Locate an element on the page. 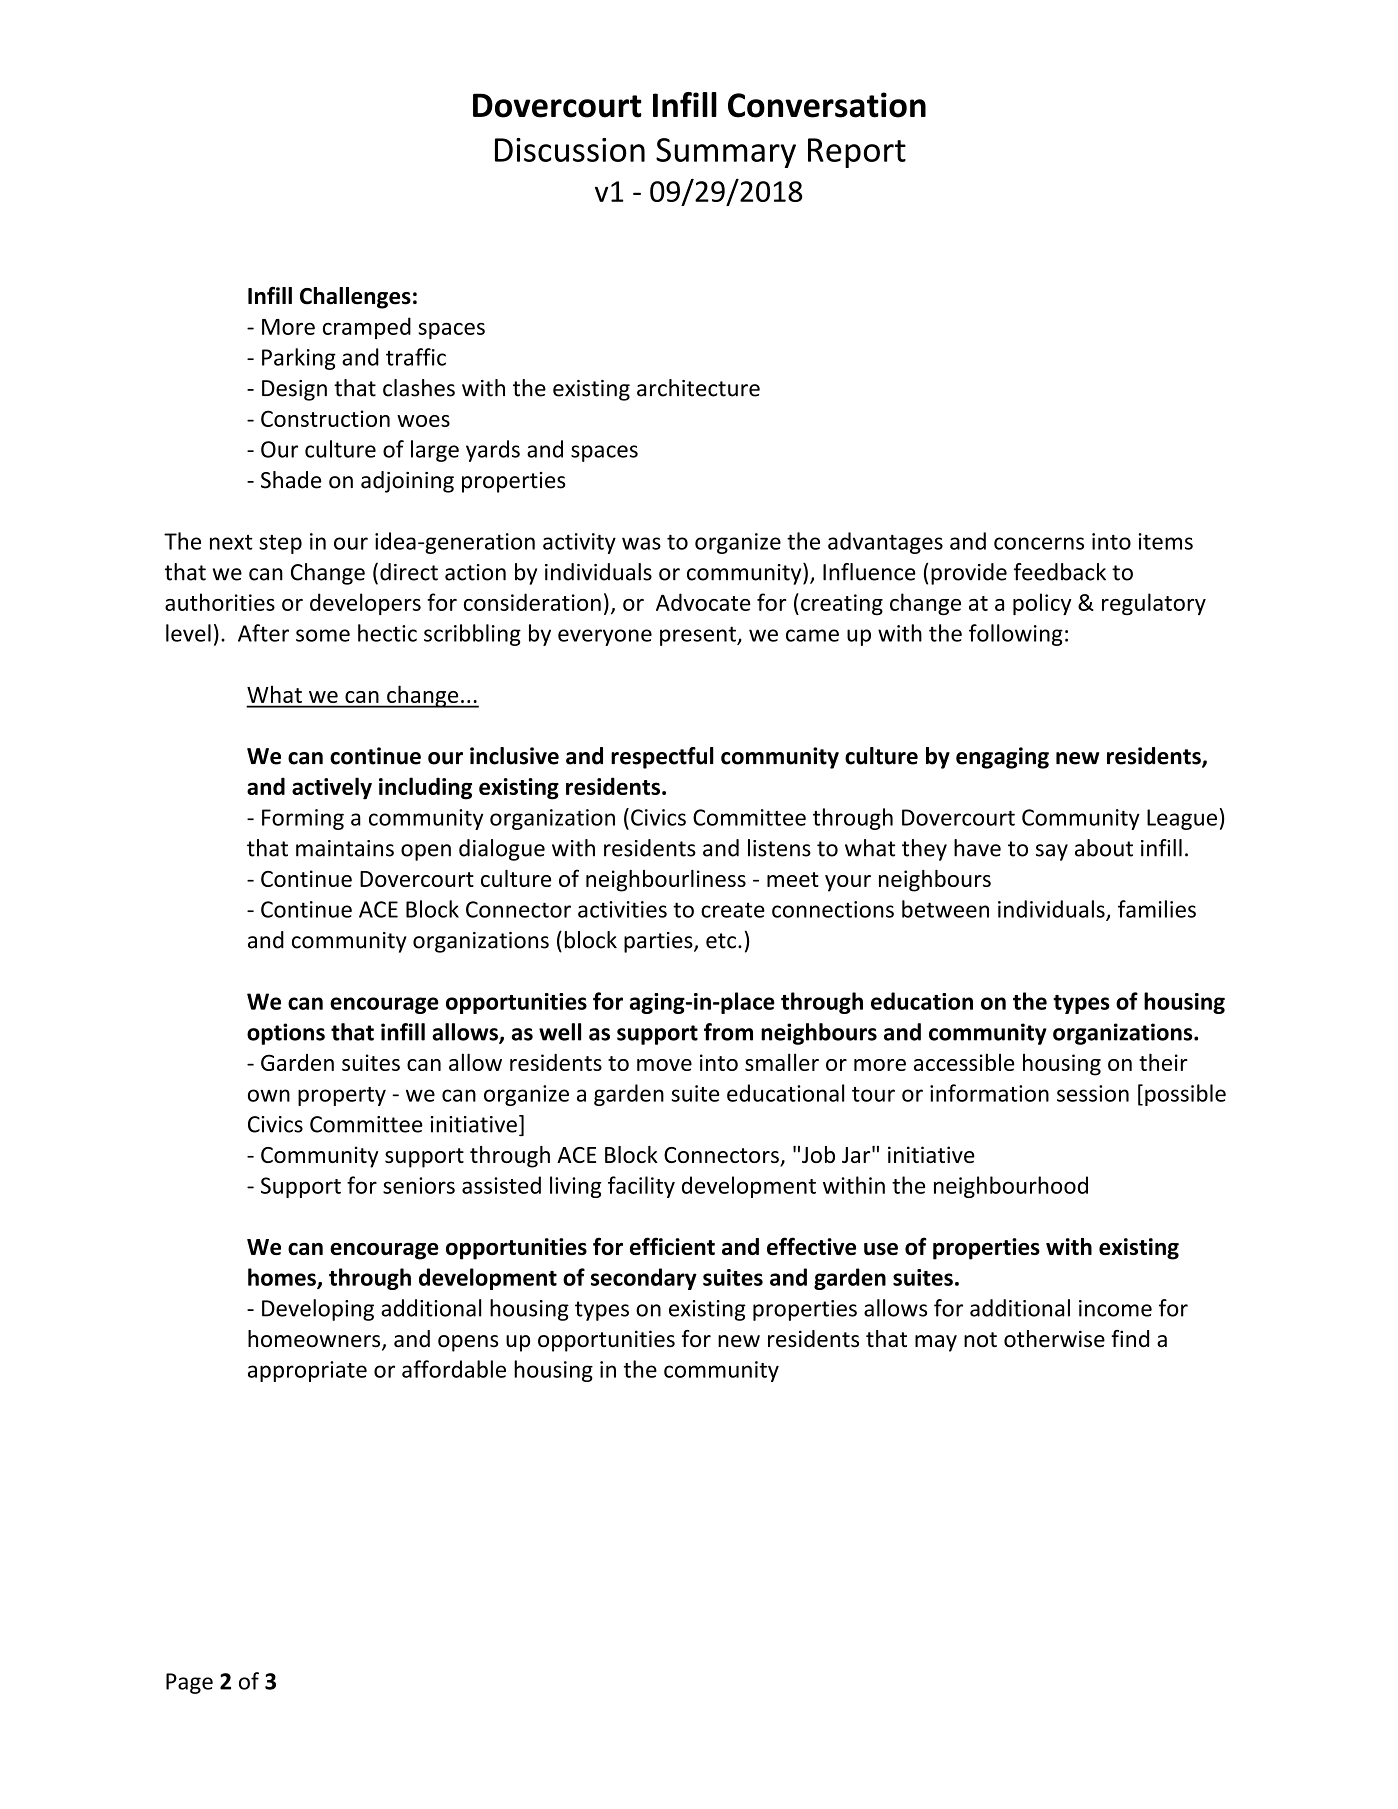 Image resolution: width=1398 pixels, height=1809 pixels. otherwise is located at coordinates (1054, 1339).
